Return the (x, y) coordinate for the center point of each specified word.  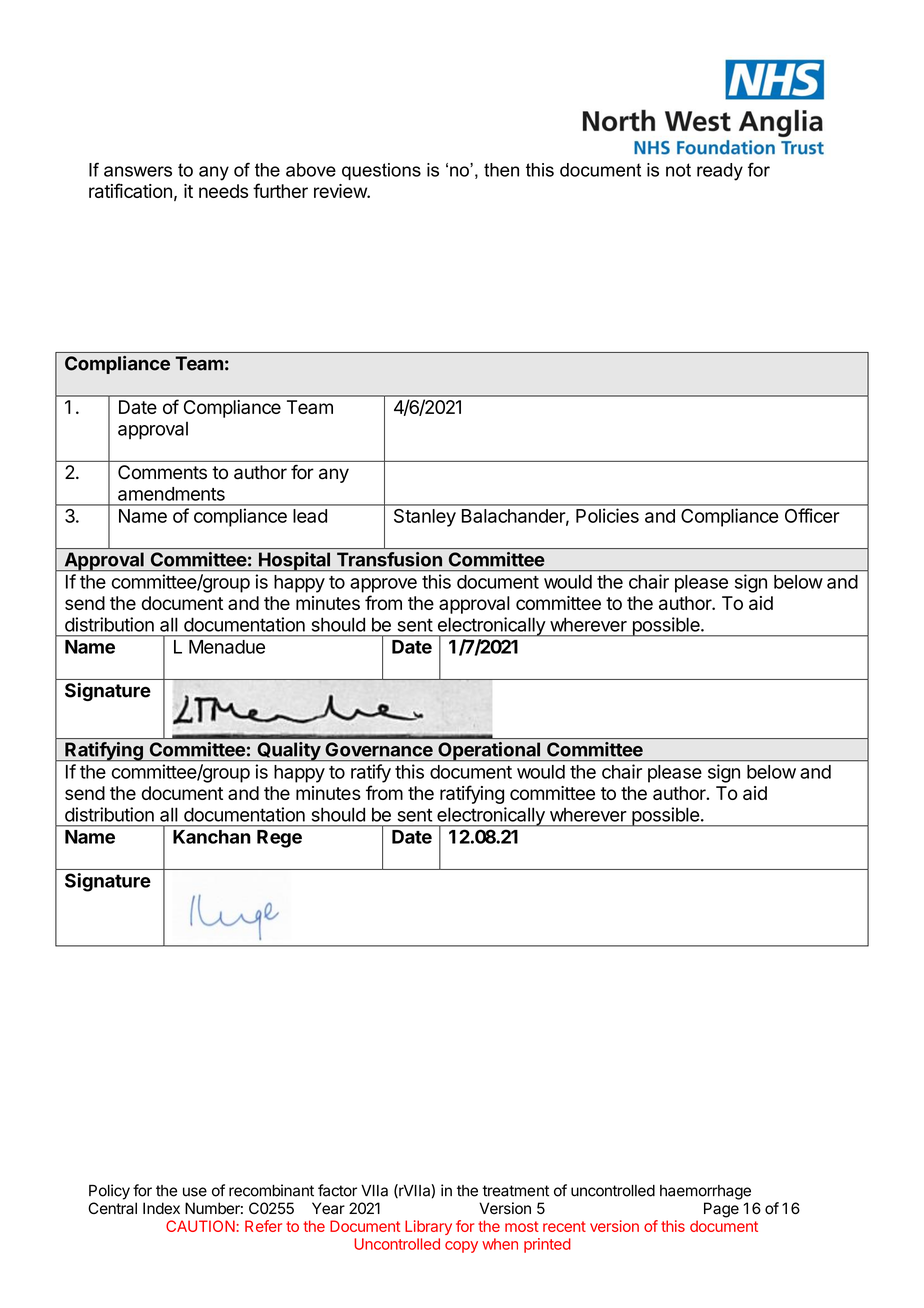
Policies (607, 515)
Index (161, 1208)
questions (381, 171)
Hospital (294, 561)
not (678, 170)
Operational (489, 751)
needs (223, 191)
